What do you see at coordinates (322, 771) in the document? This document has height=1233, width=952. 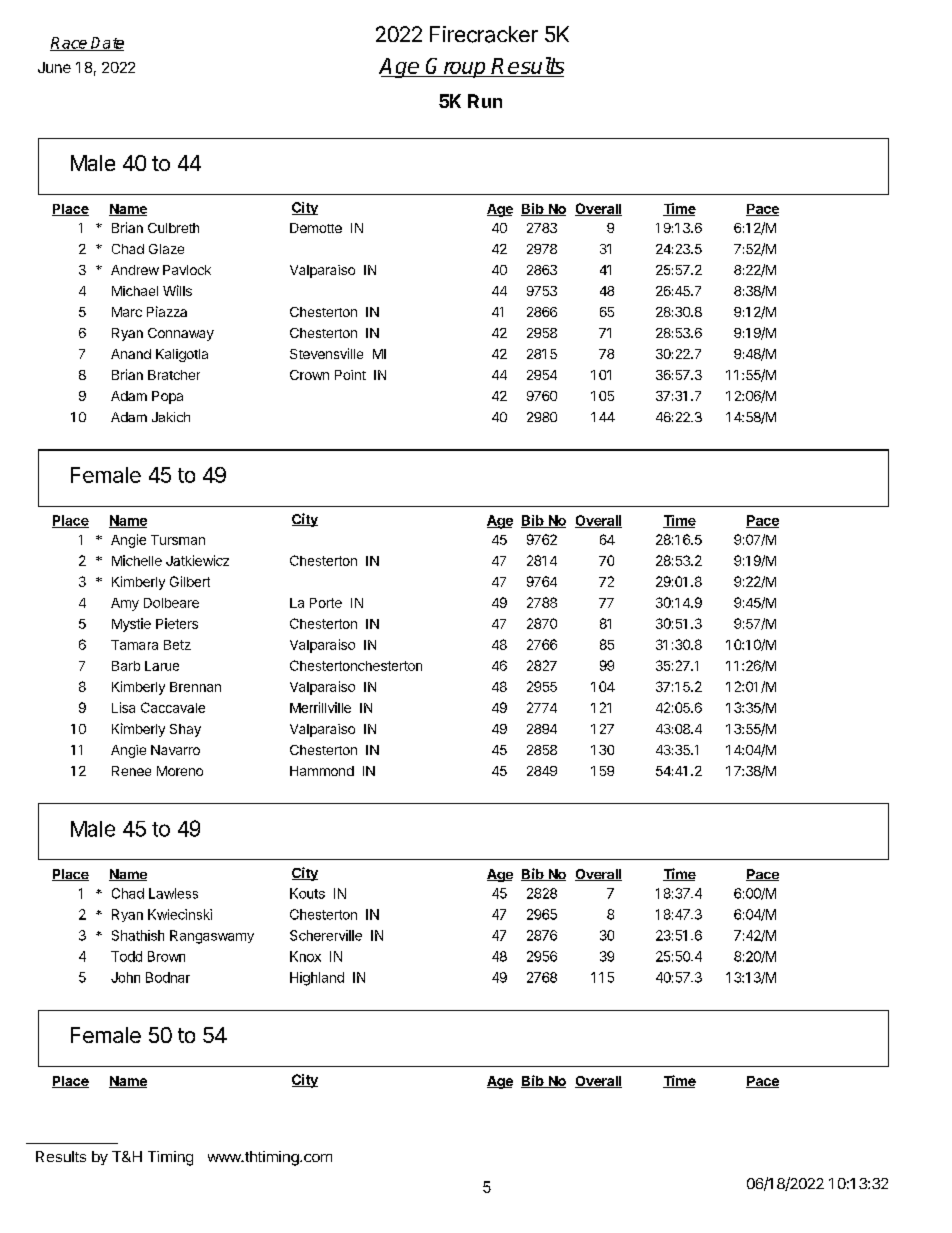 I see `Hammond` at bounding box center [322, 771].
